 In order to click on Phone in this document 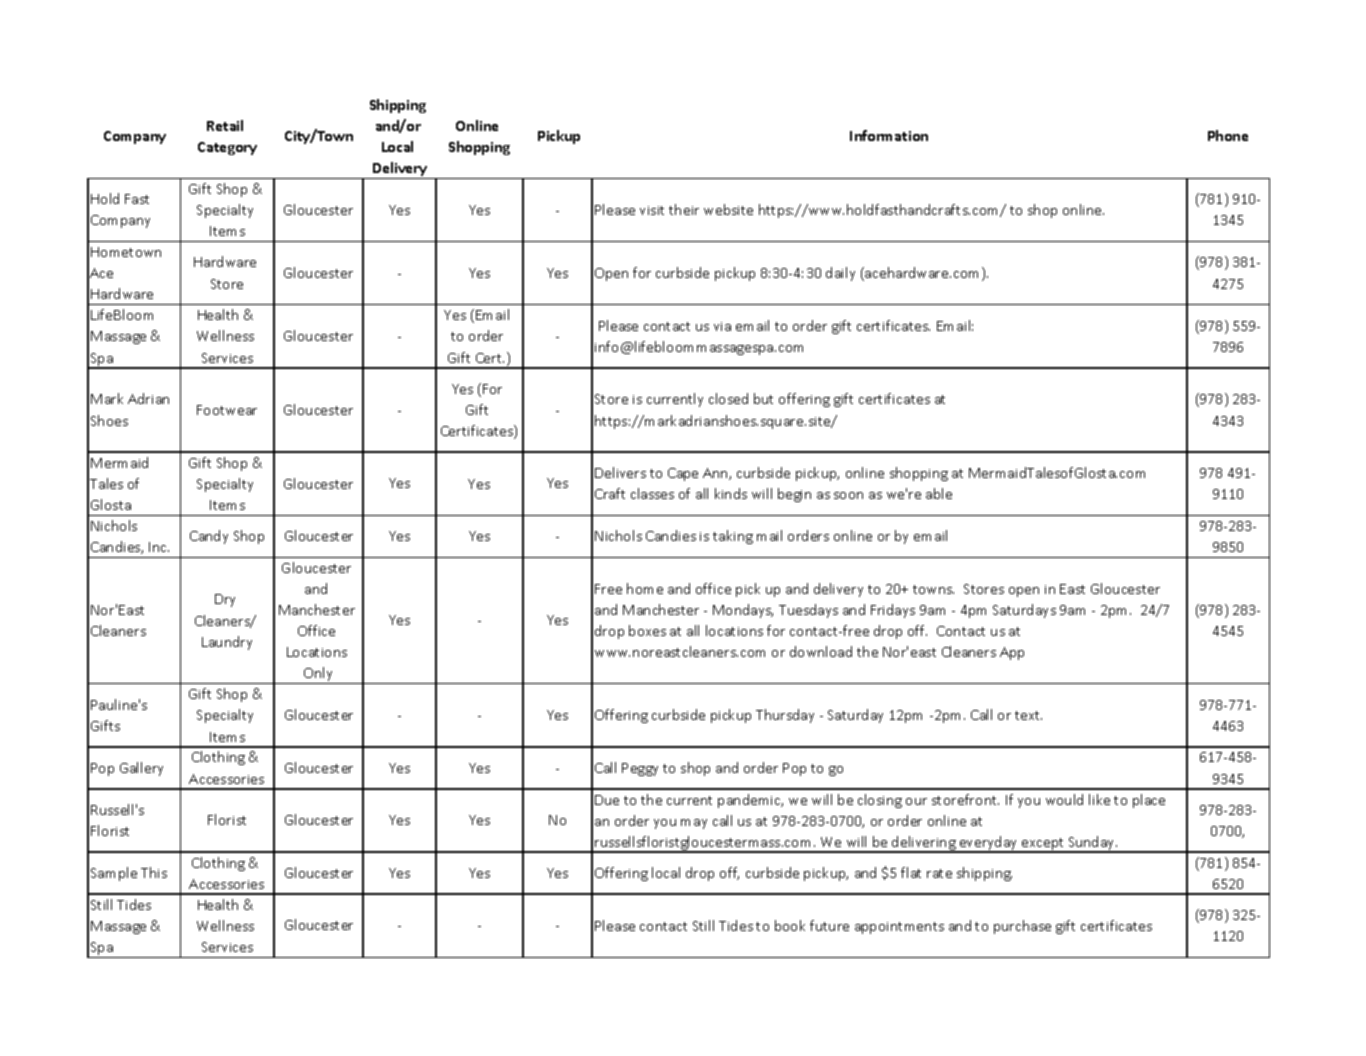, I will do `click(1228, 135)`.
